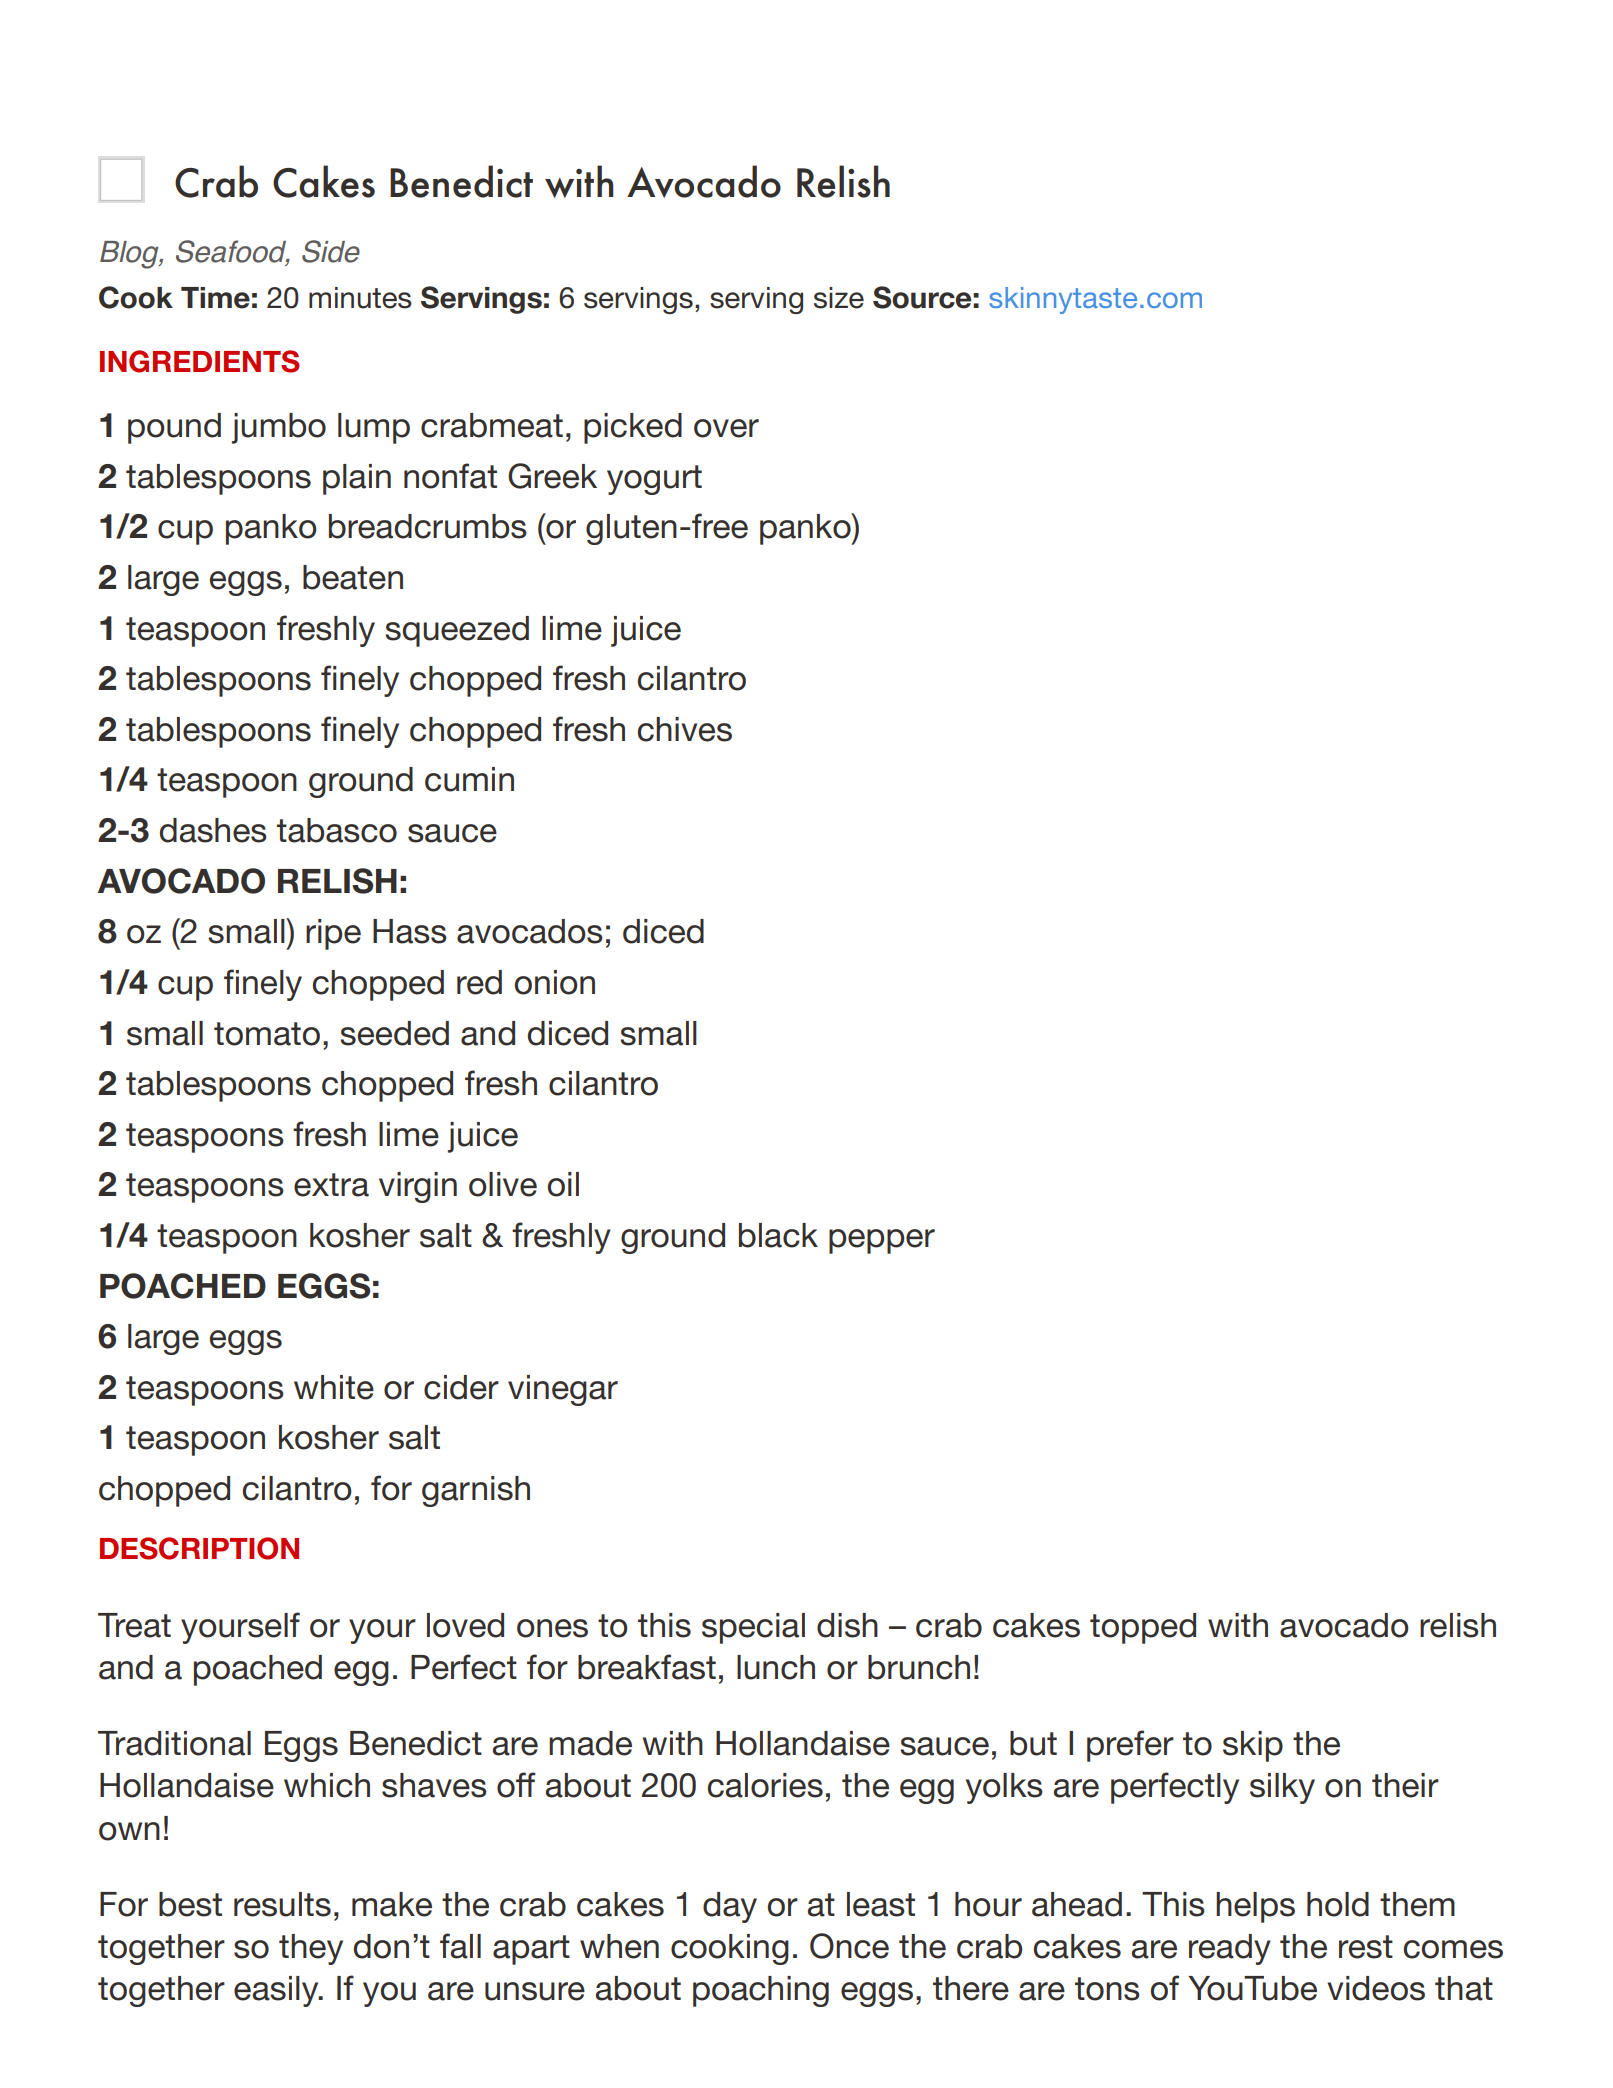 This screenshot has height=2088, width=1613. Describe the element at coordinates (360, 298) in the screenshot. I see `minutes` at that location.
